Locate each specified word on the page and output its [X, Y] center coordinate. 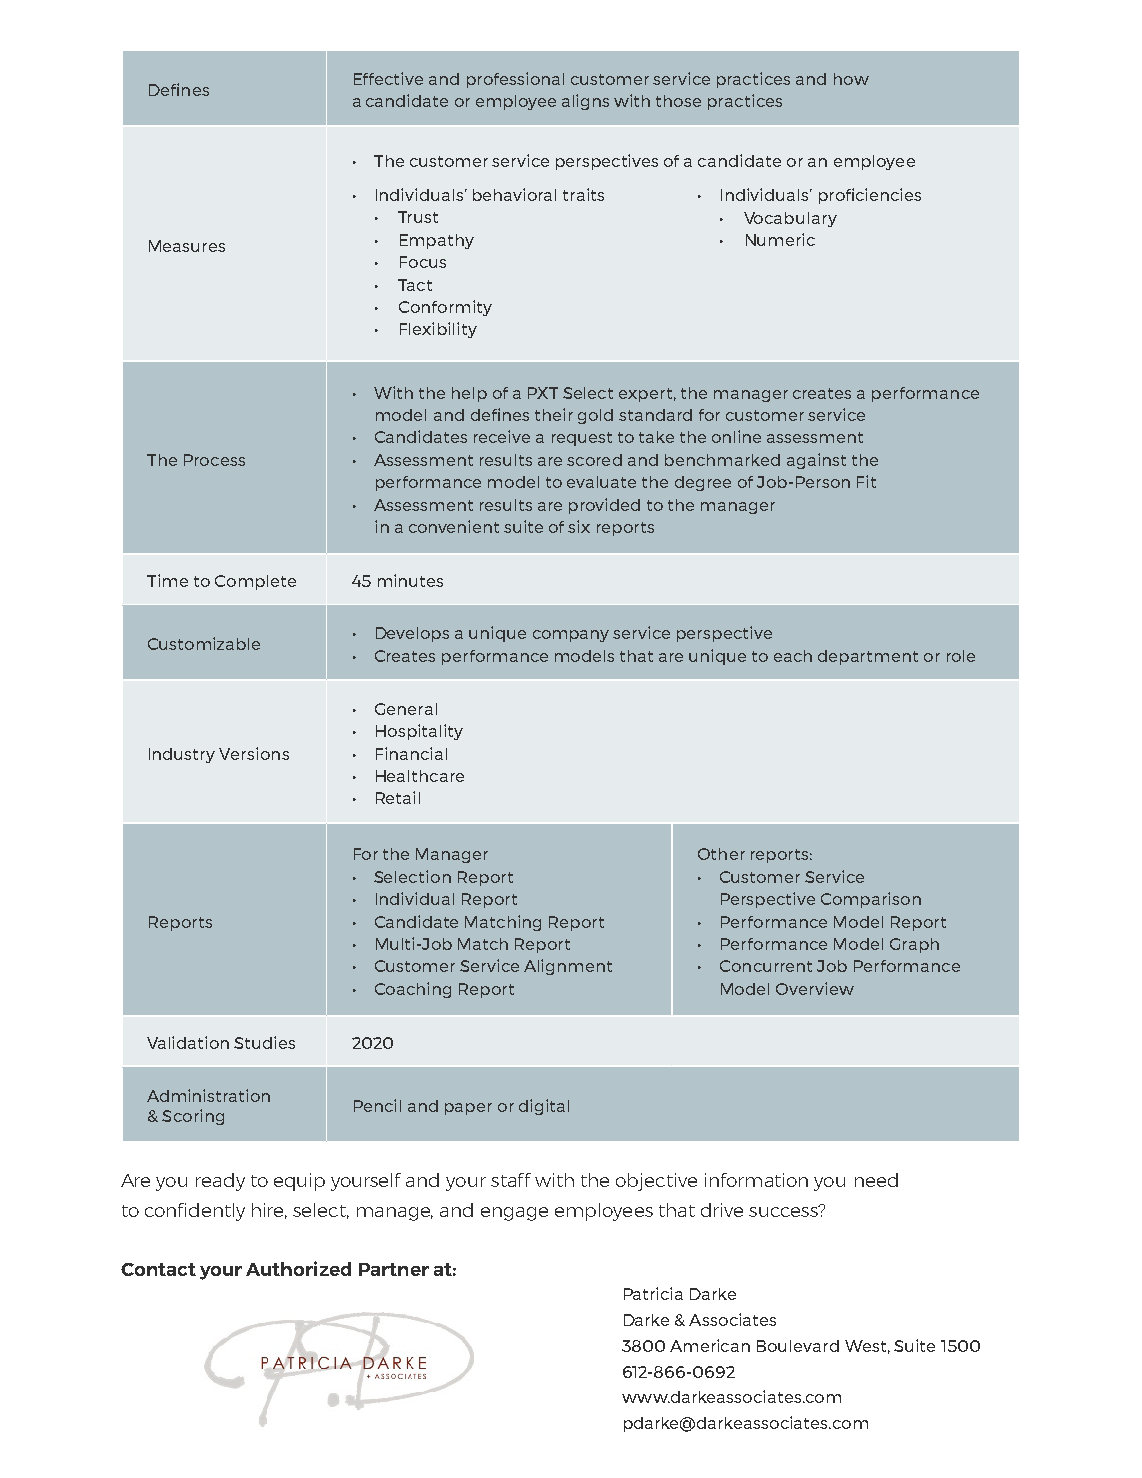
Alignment [568, 967]
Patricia [653, 1293]
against [816, 461]
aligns [585, 102]
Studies [264, 1042]
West [865, 1346]
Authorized [298, 1268]
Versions [254, 753]
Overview [815, 988]
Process [214, 460]
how [851, 79]
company [571, 636]
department [868, 657]
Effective [388, 78]
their [554, 414]
